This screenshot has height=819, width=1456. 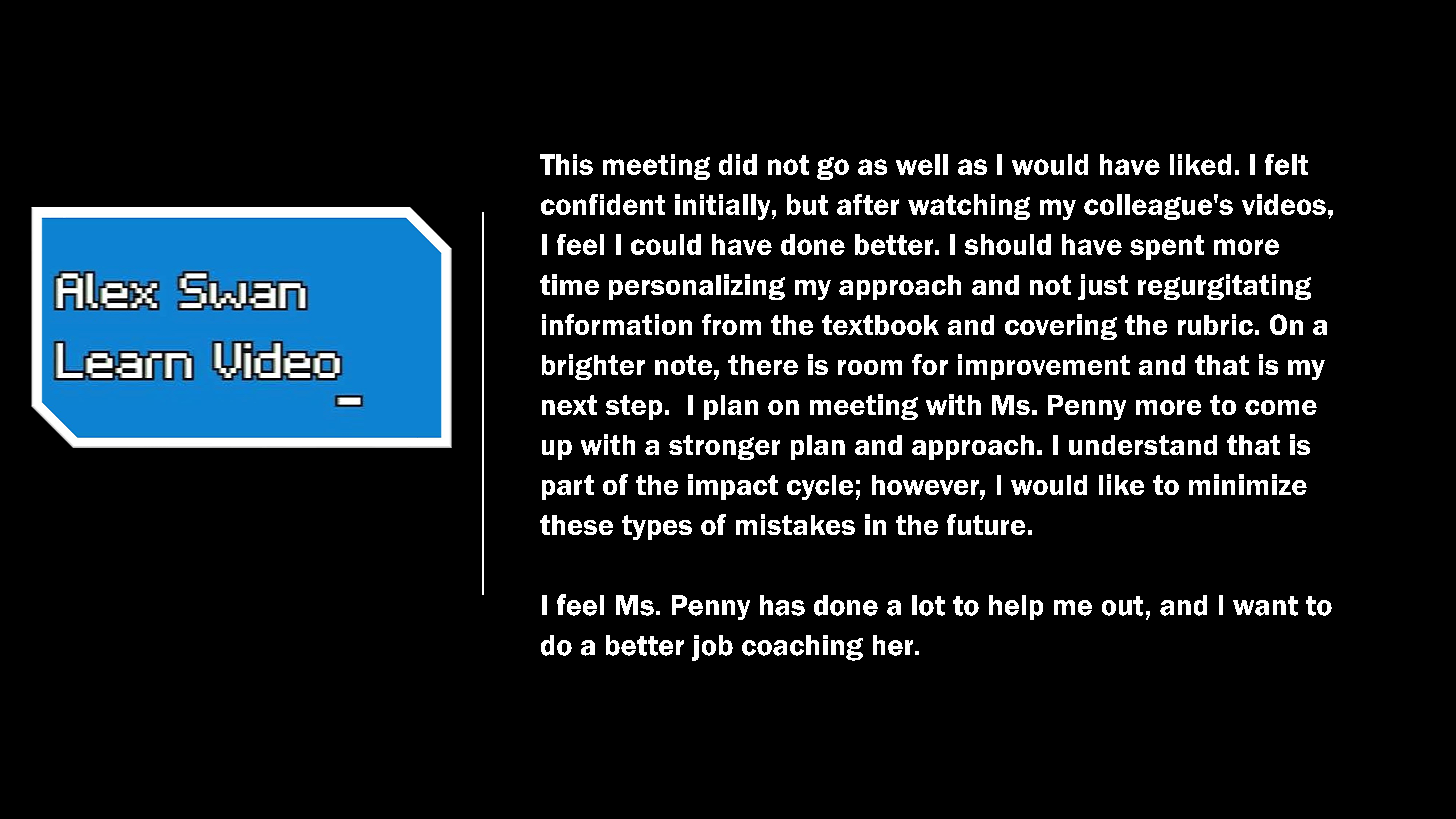 What do you see at coordinates (922, 164) in the screenshot?
I see `well` at bounding box center [922, 164].
